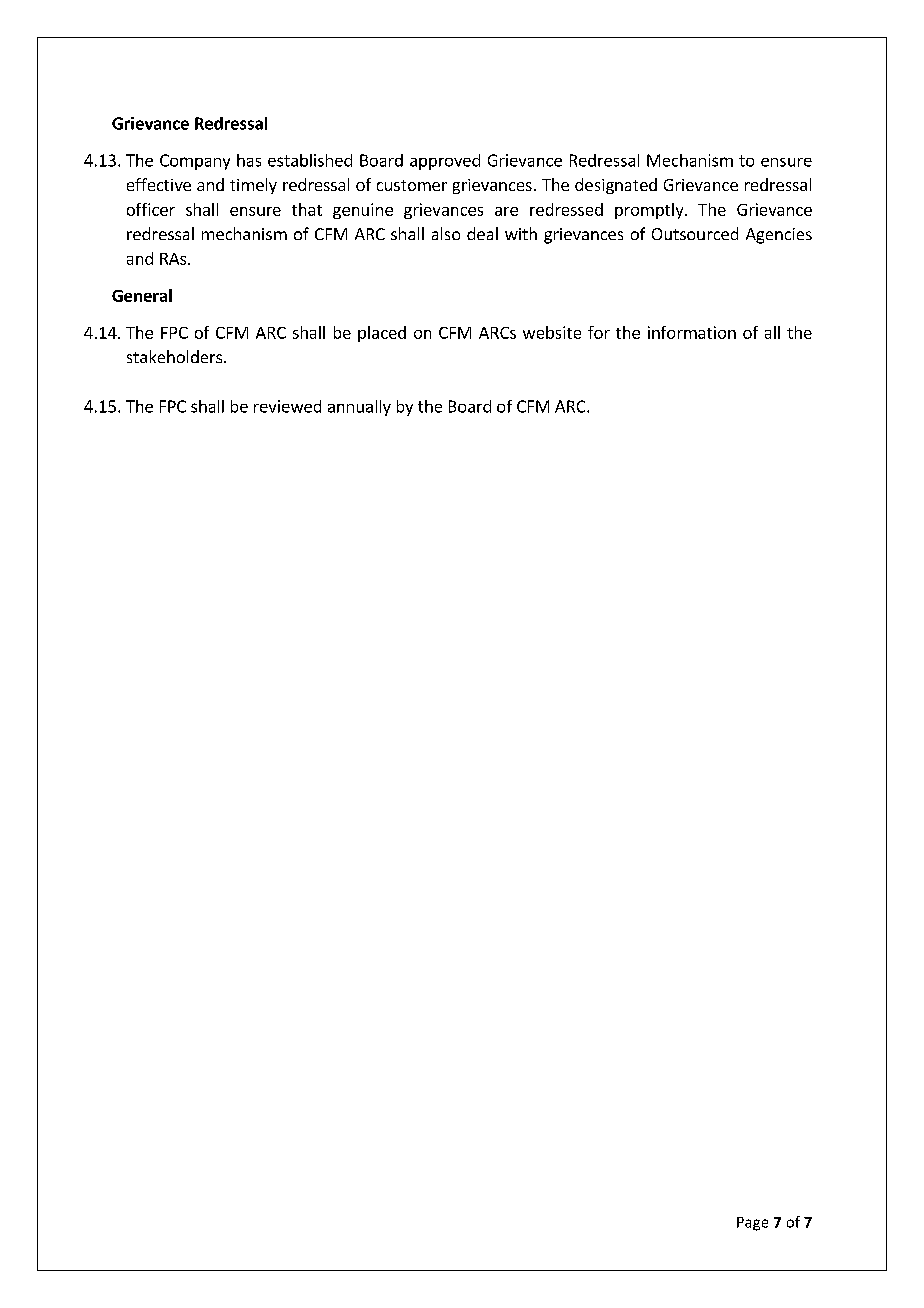 This screenshot has height=1308, width=924. What do you see at coordinates (287, 406) in the screenshot?
I see `reviewed` at bounding box center [287, 406].
